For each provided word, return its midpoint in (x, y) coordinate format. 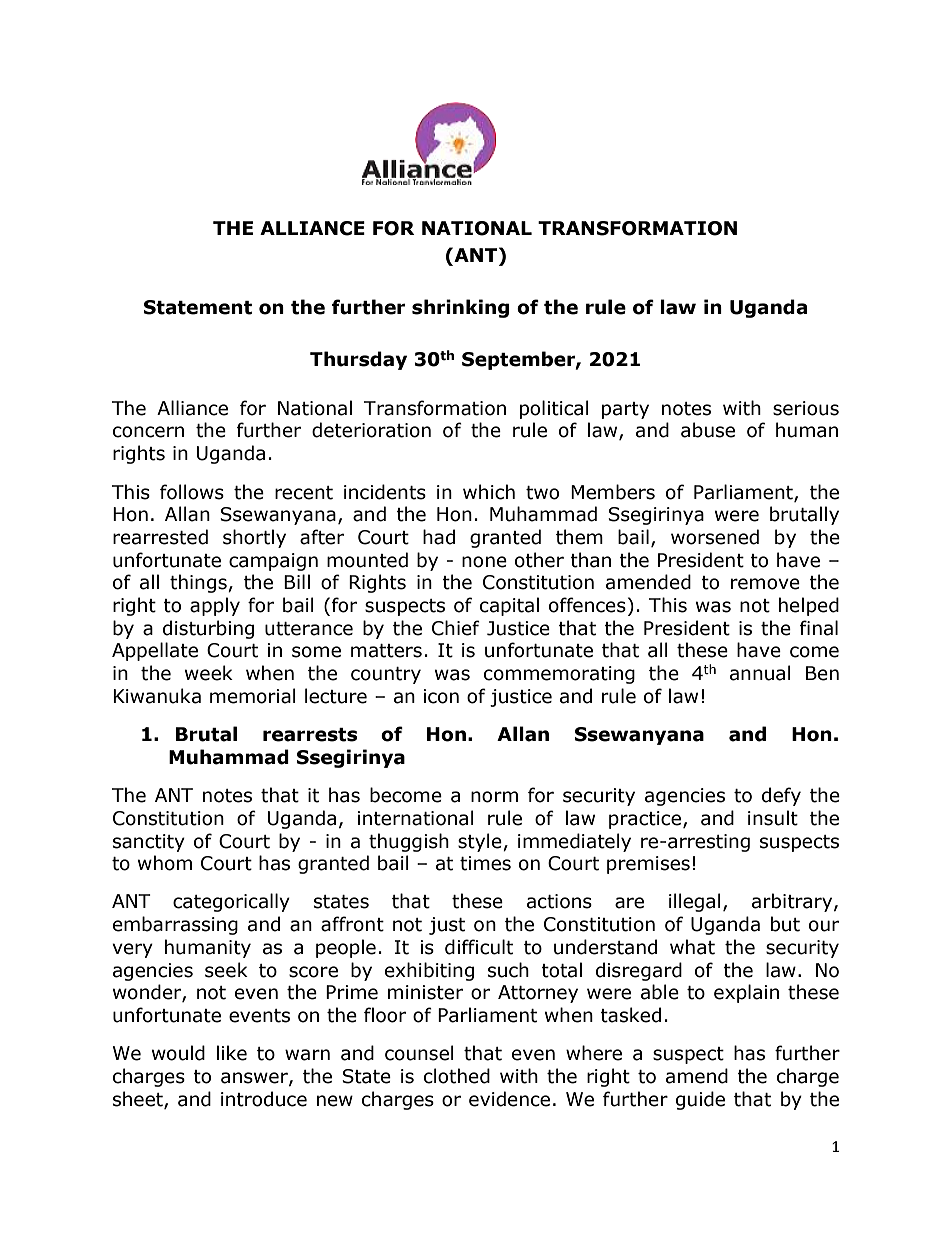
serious (806, 408)
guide (700, 1100)
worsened (715, 537)
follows (192, 492)
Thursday (358, 360)
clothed (457, 1076)
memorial (253, 696)
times (485, 863)
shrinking (460, 308)
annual (760, 673)
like (232, 1053)
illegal (695, 902)
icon (441, 696)
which (489, 492)
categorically (231, 902)
